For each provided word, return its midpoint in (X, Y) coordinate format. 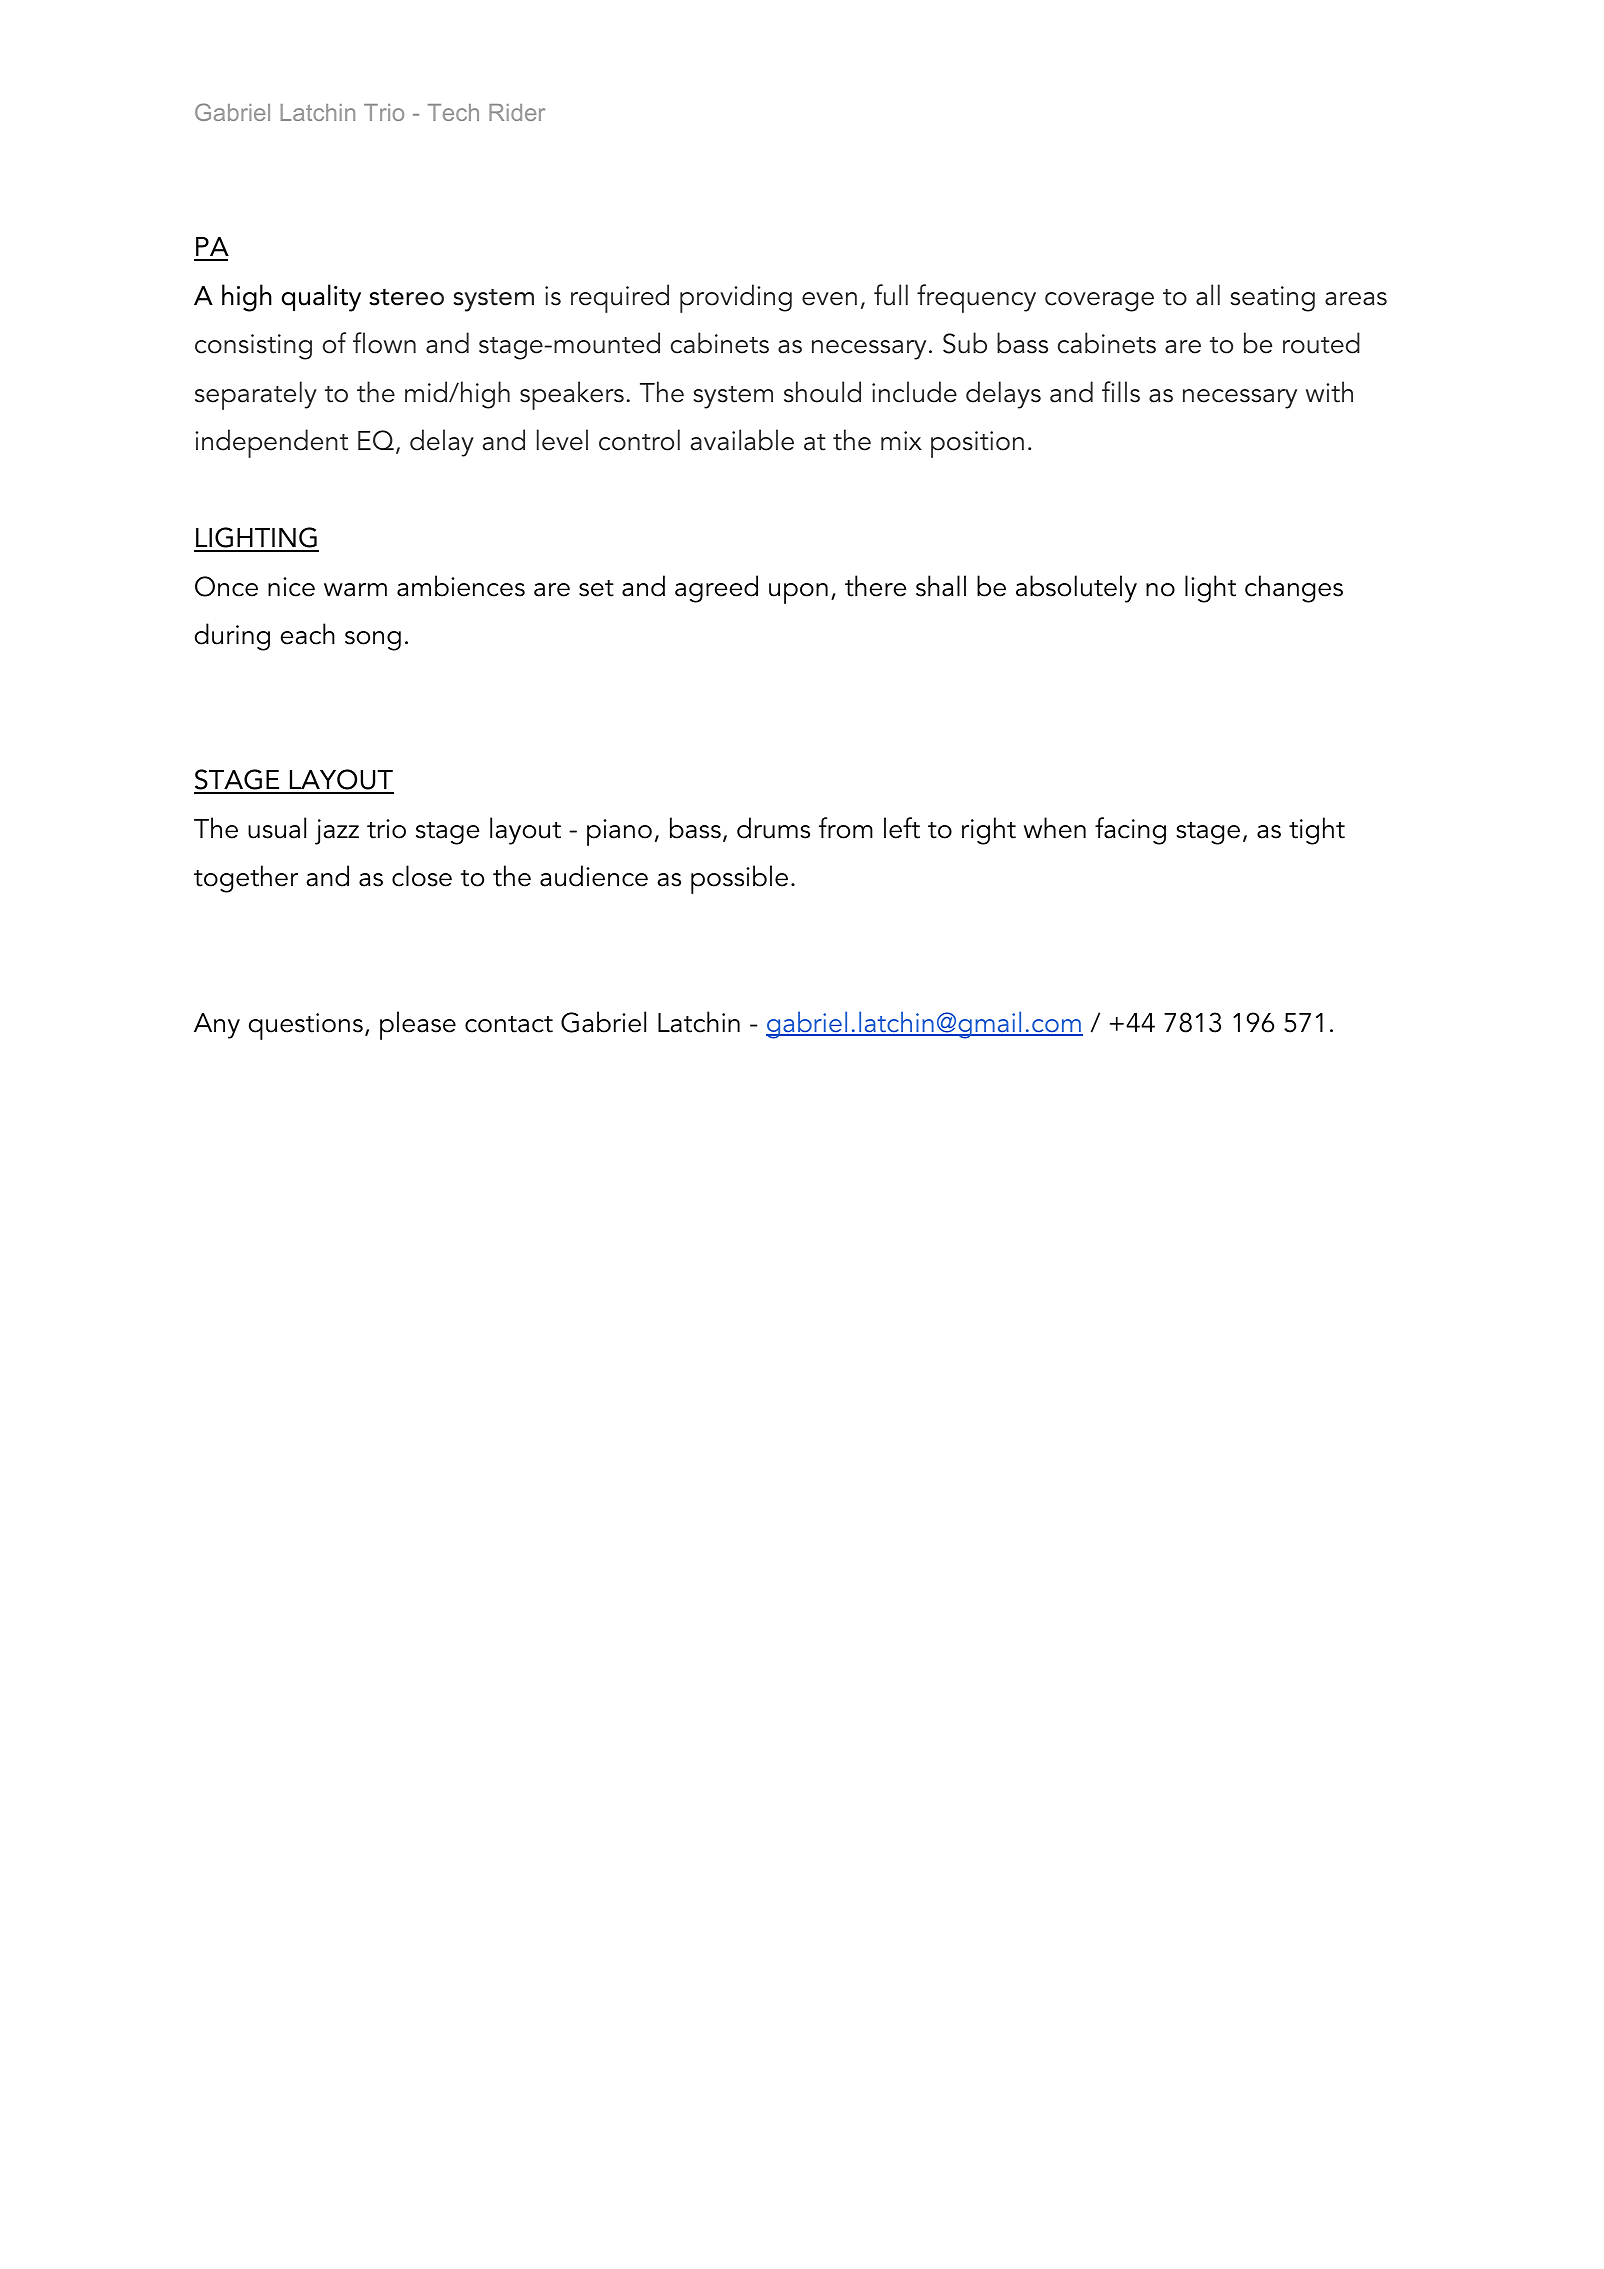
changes (1294, 589)
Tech (453, 112)
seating (1273, 299)
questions (306, 1026)
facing (1130, 831)
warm (355, 590)
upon (798, 593)
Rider (517, 112)
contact (509, 1024)
